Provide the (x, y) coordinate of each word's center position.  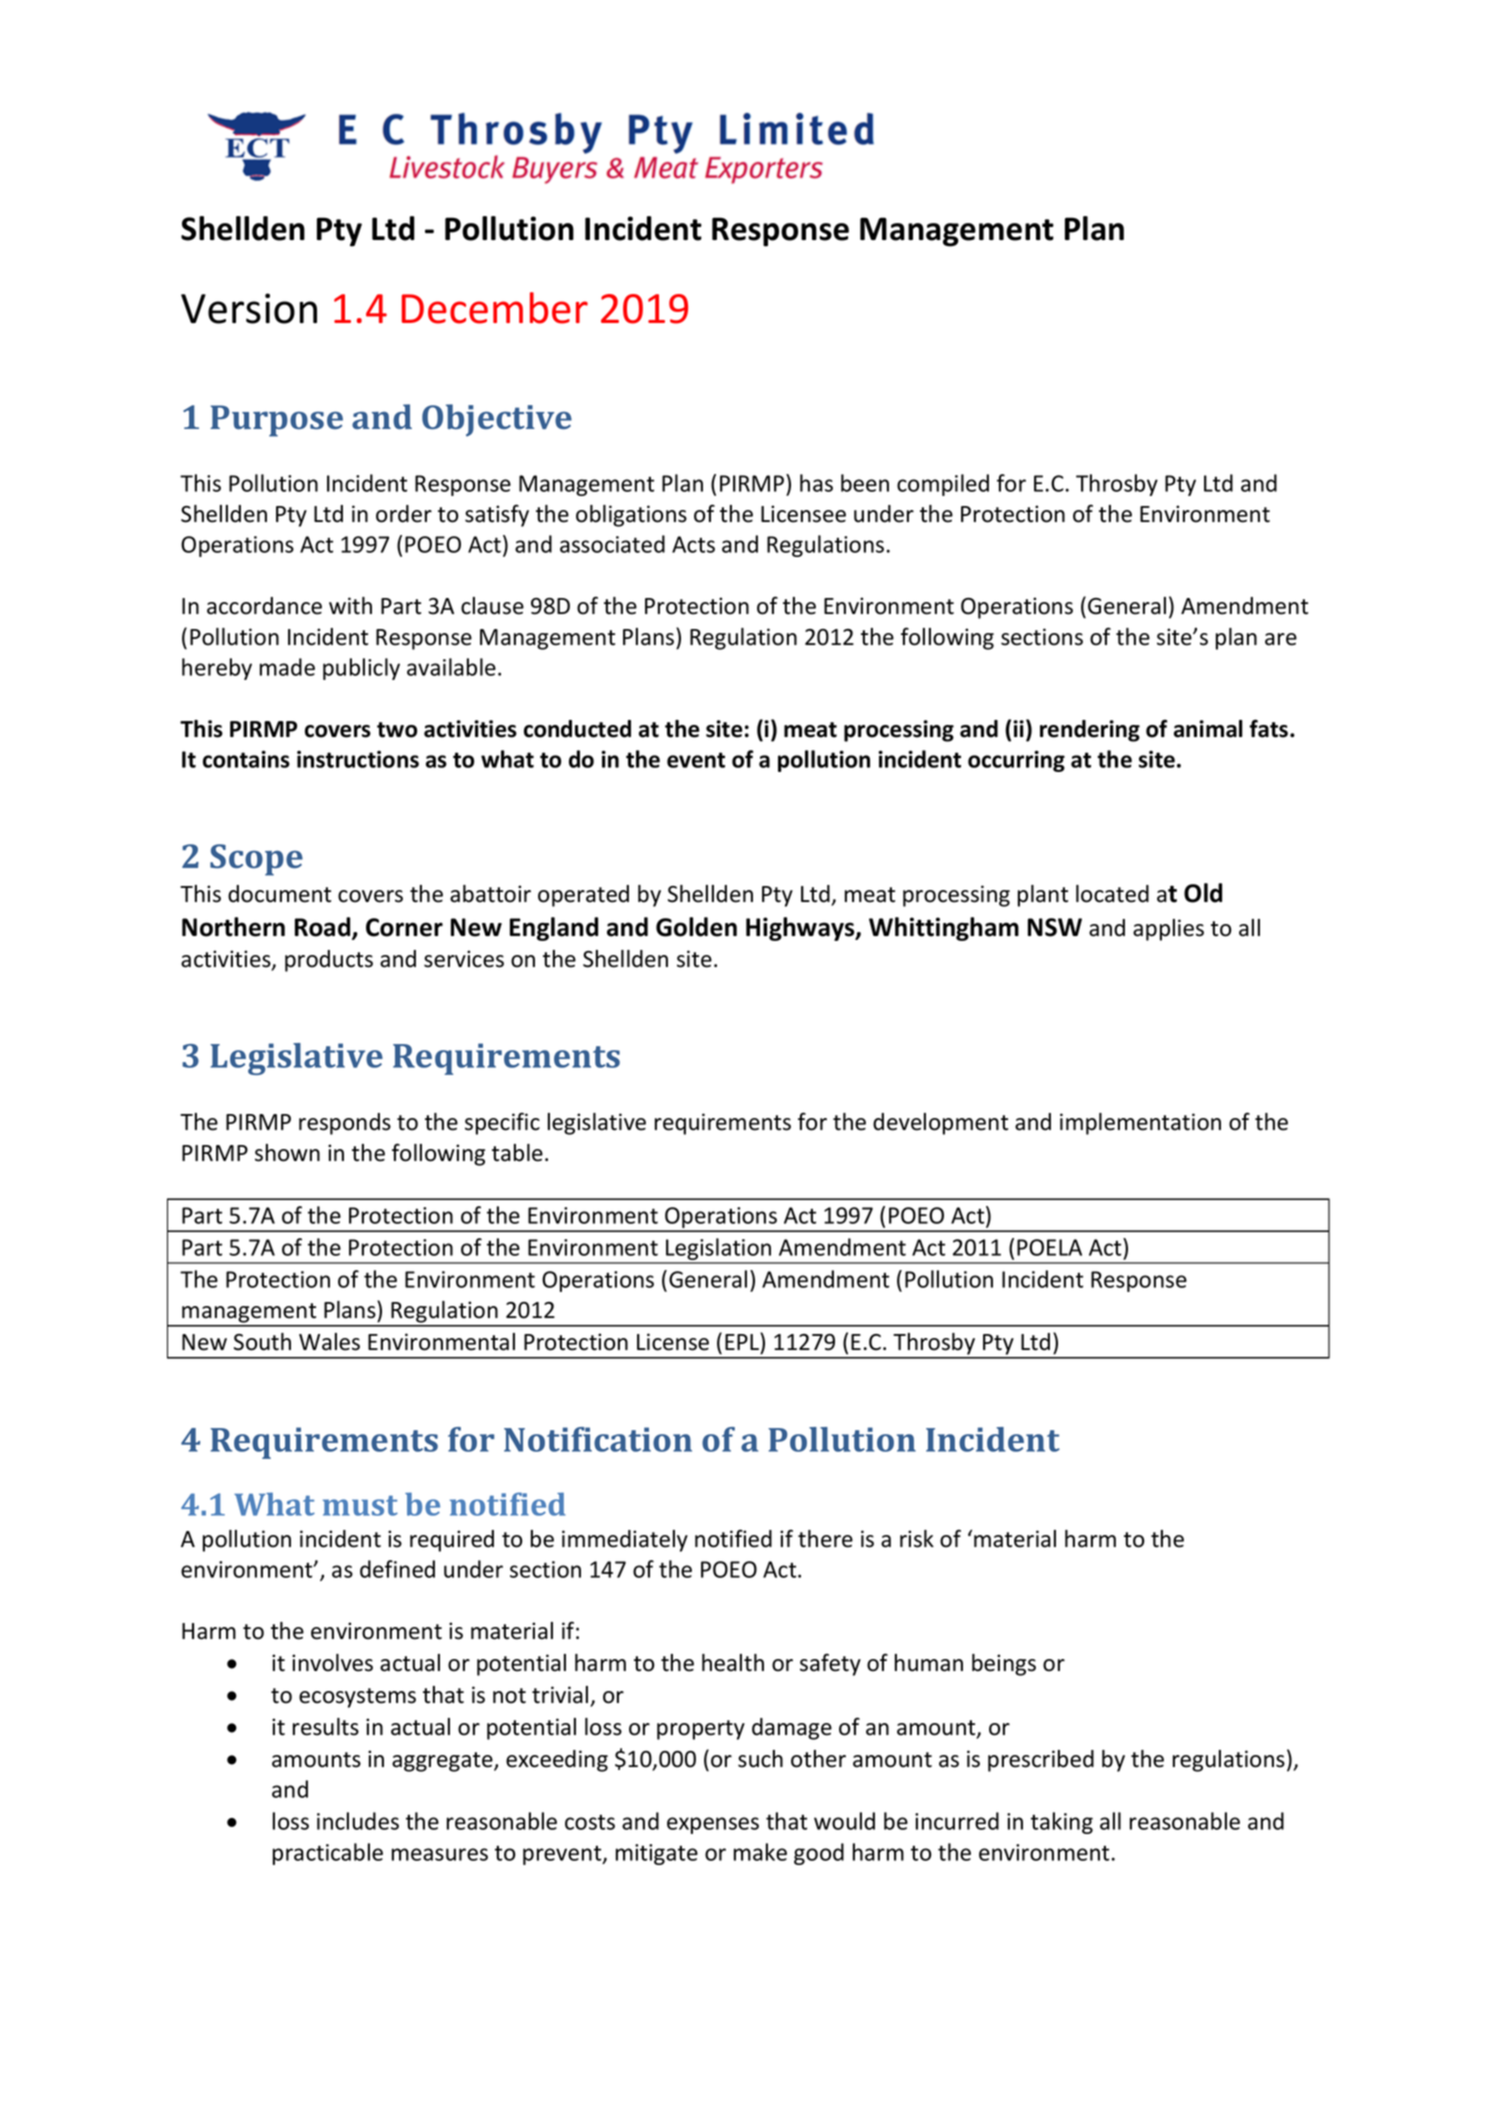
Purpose (276, 421)
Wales (329, 1342)
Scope (256, 860)
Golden (696, 927)
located (1112, 894)
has (816, 483)
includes (358, 1821)
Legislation (719, 1250)
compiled (943, 485)
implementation (1140, 1124)
